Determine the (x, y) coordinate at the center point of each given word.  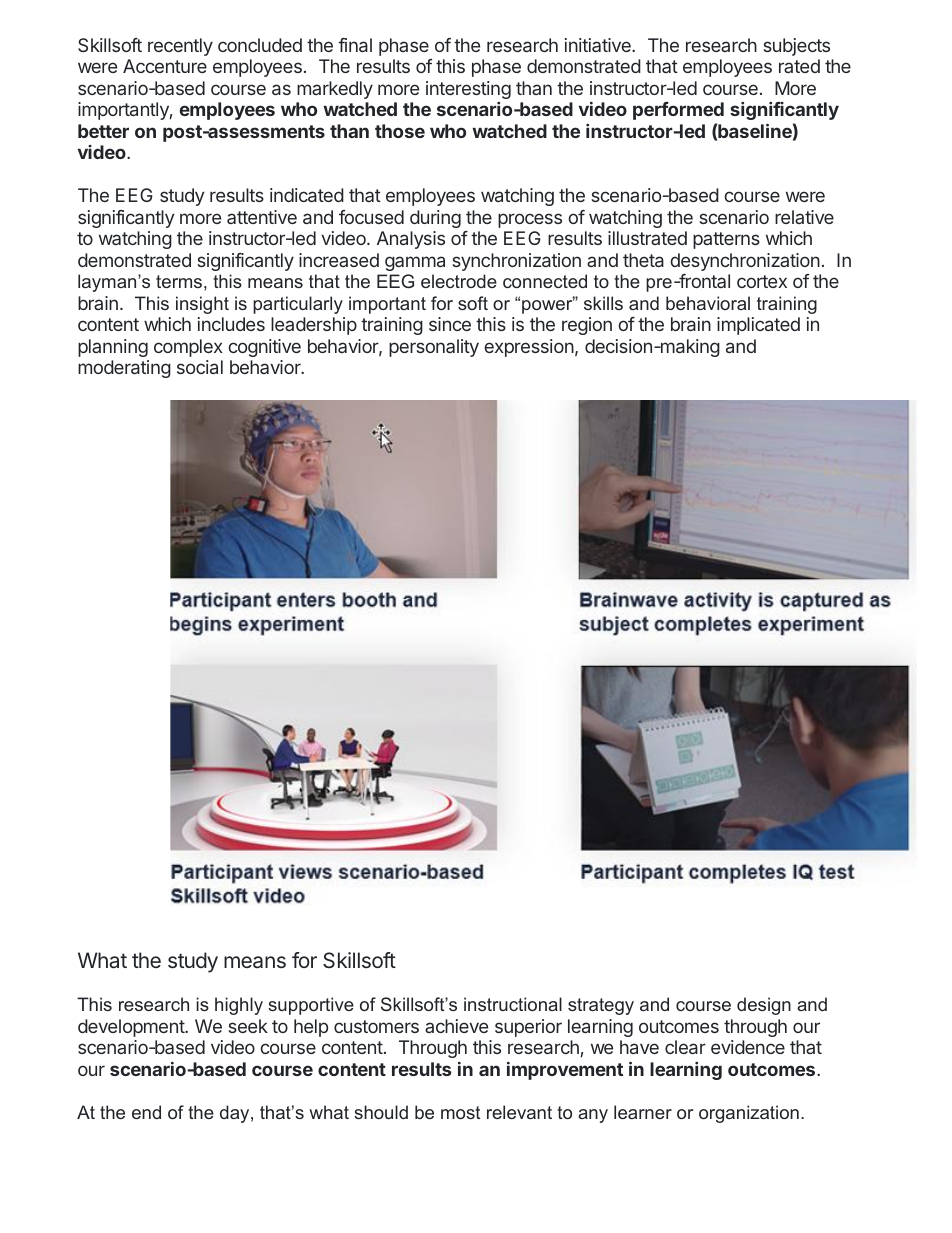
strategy (601, 1006)
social (200, 367)
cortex (762, 281)
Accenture (165, 66)
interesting (468, 90)
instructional (513, 1004)
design (764, 1006)
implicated (758, 326)
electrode (459, 281)
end (146, 1112)
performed (678, 111)
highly (239, 1006)
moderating (124, 369)
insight (202, 305)
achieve (456, 1026)
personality (434, 348)
